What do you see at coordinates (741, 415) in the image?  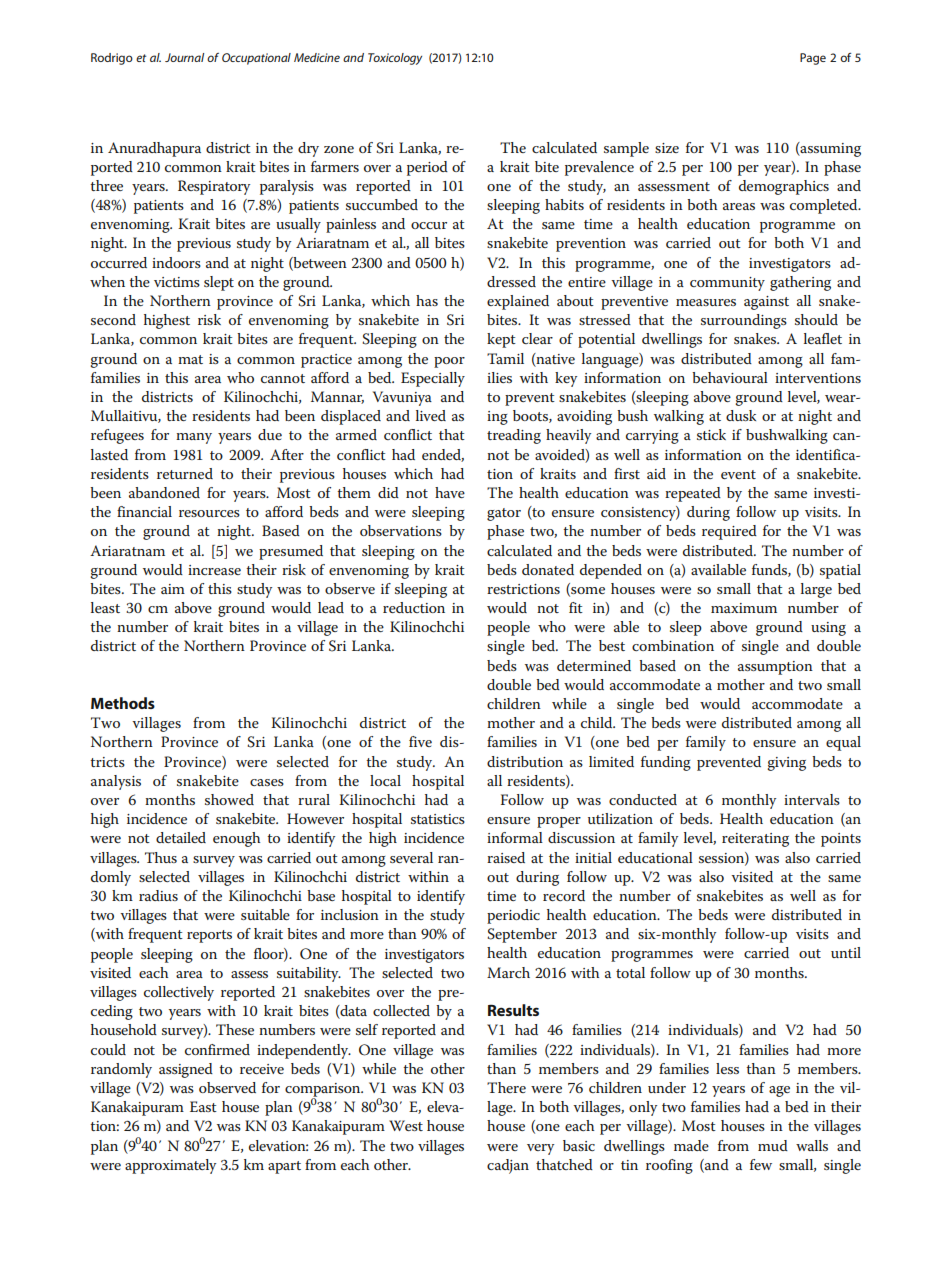 I see `dusk` at bounding box center [741, 415].
